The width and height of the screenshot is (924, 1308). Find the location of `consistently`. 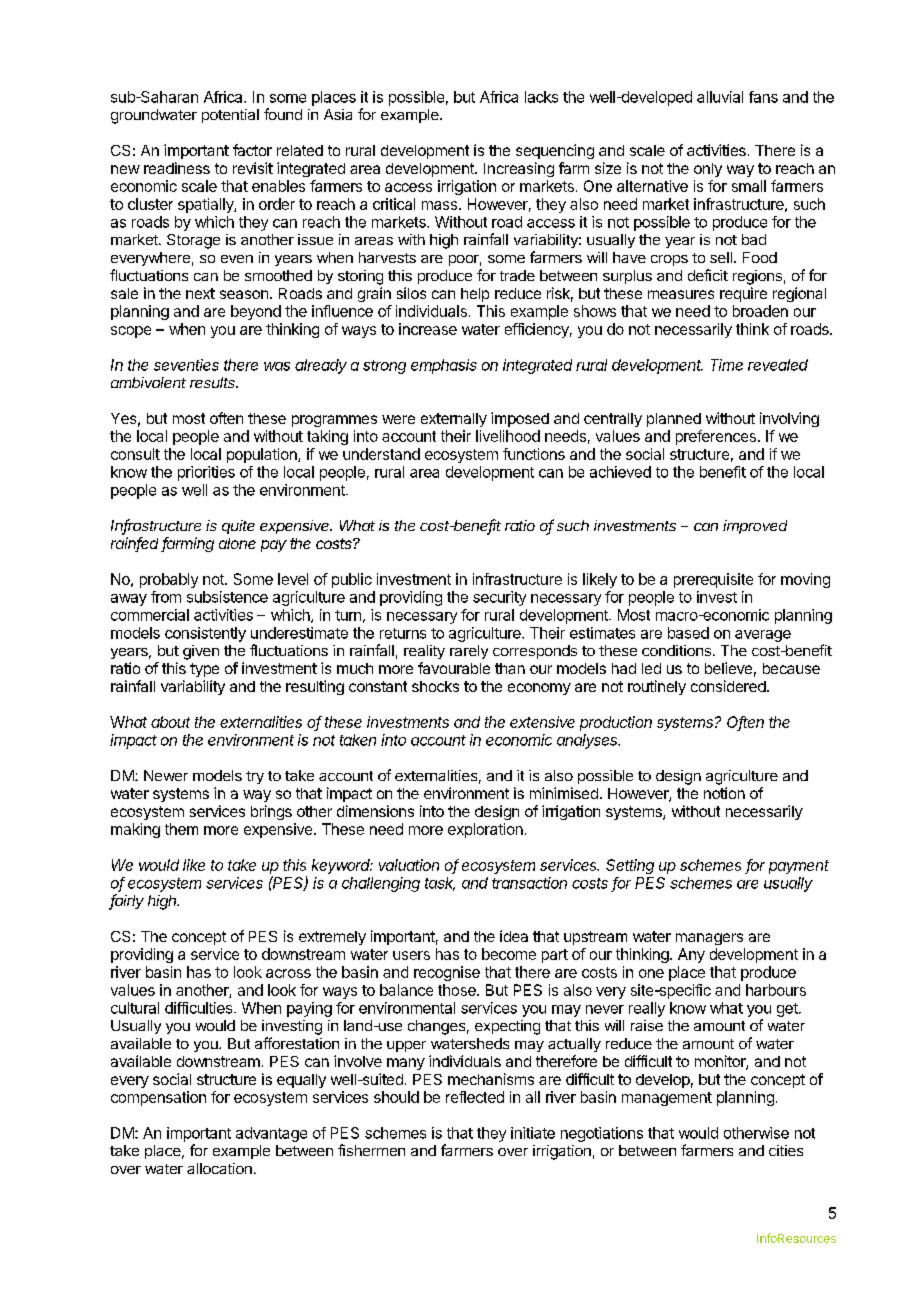

consistently is located at coordinates (205, 634).
